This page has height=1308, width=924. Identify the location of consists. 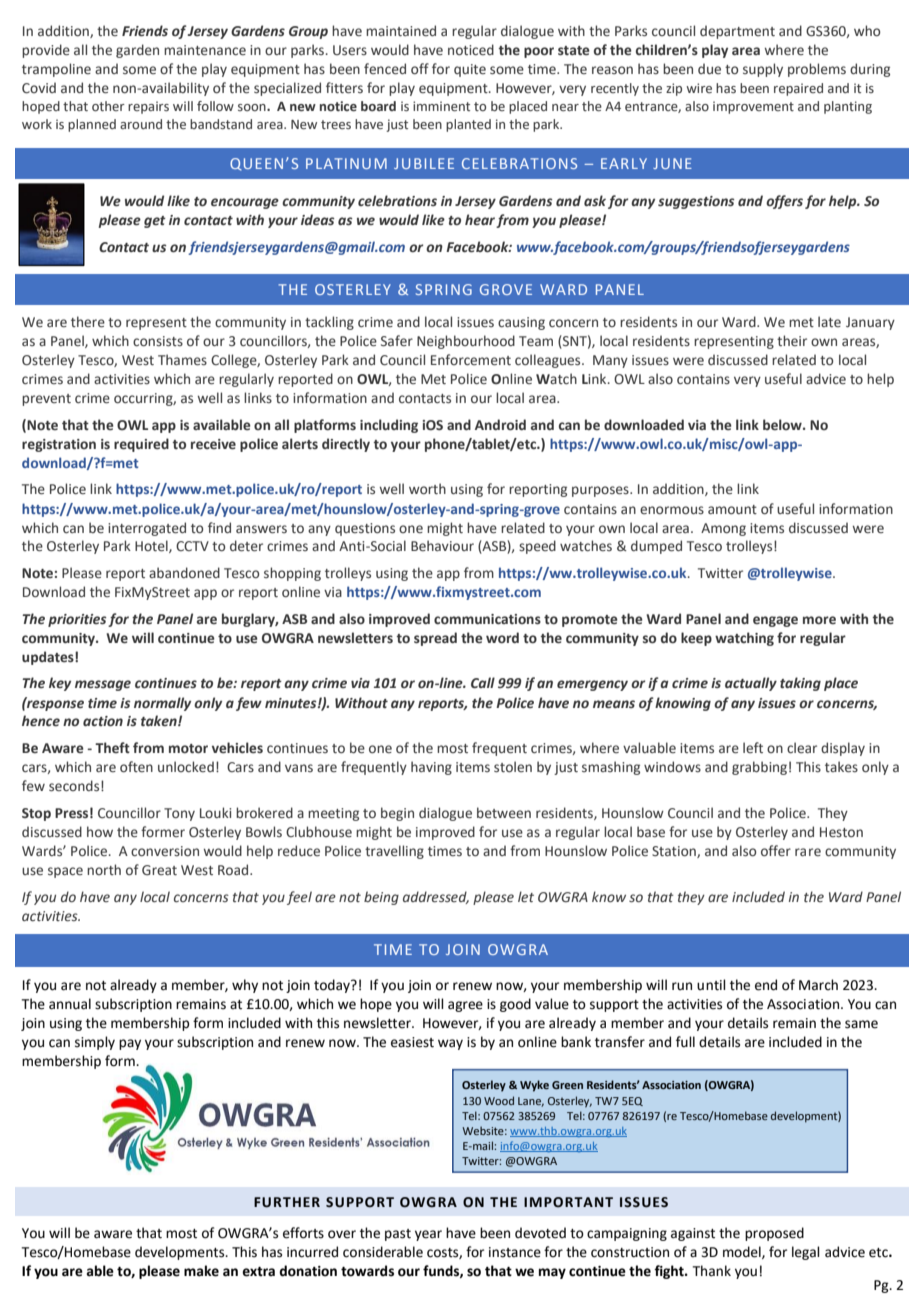
(158, 341).
